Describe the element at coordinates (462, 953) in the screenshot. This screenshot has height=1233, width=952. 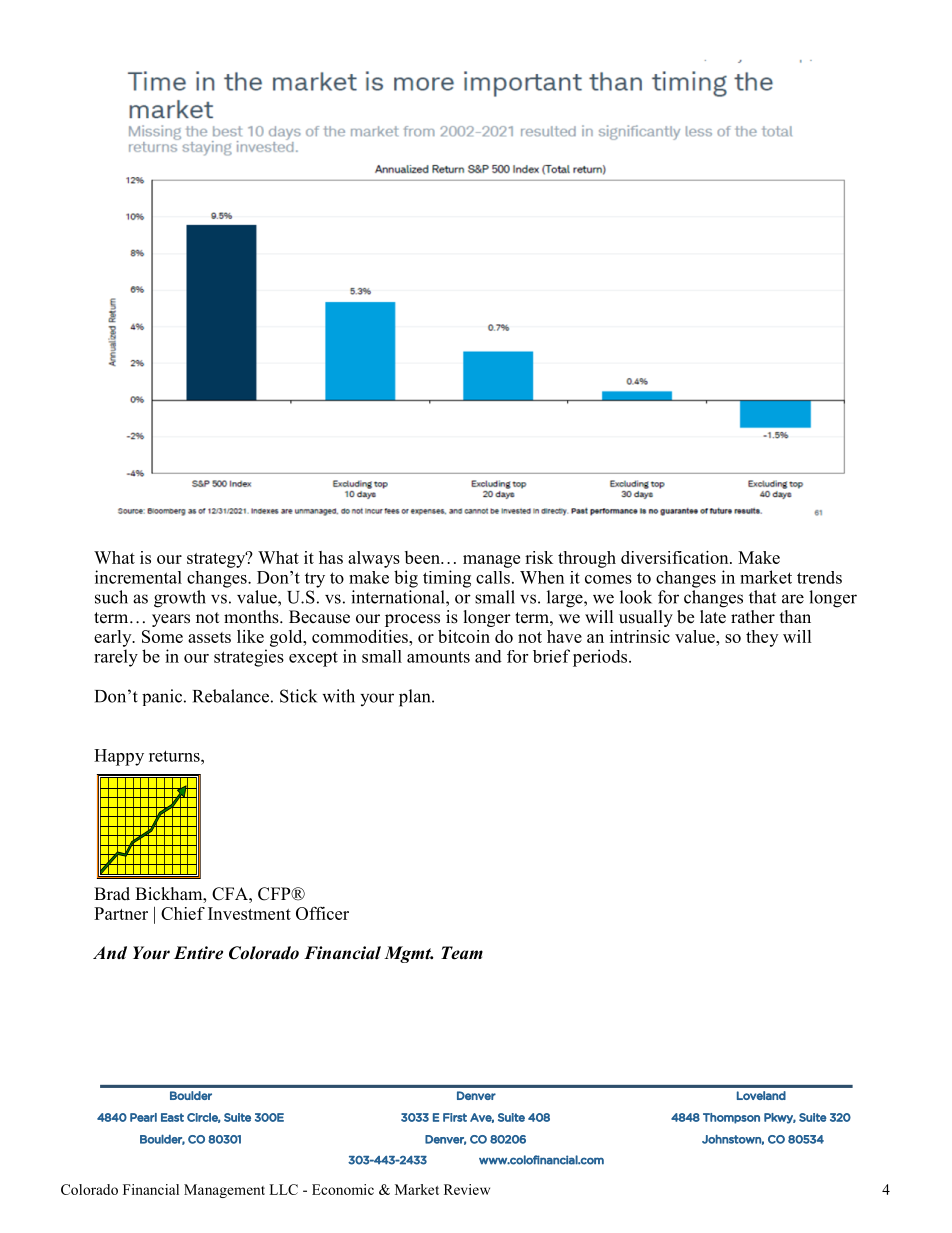
I see `Team` at that location.
